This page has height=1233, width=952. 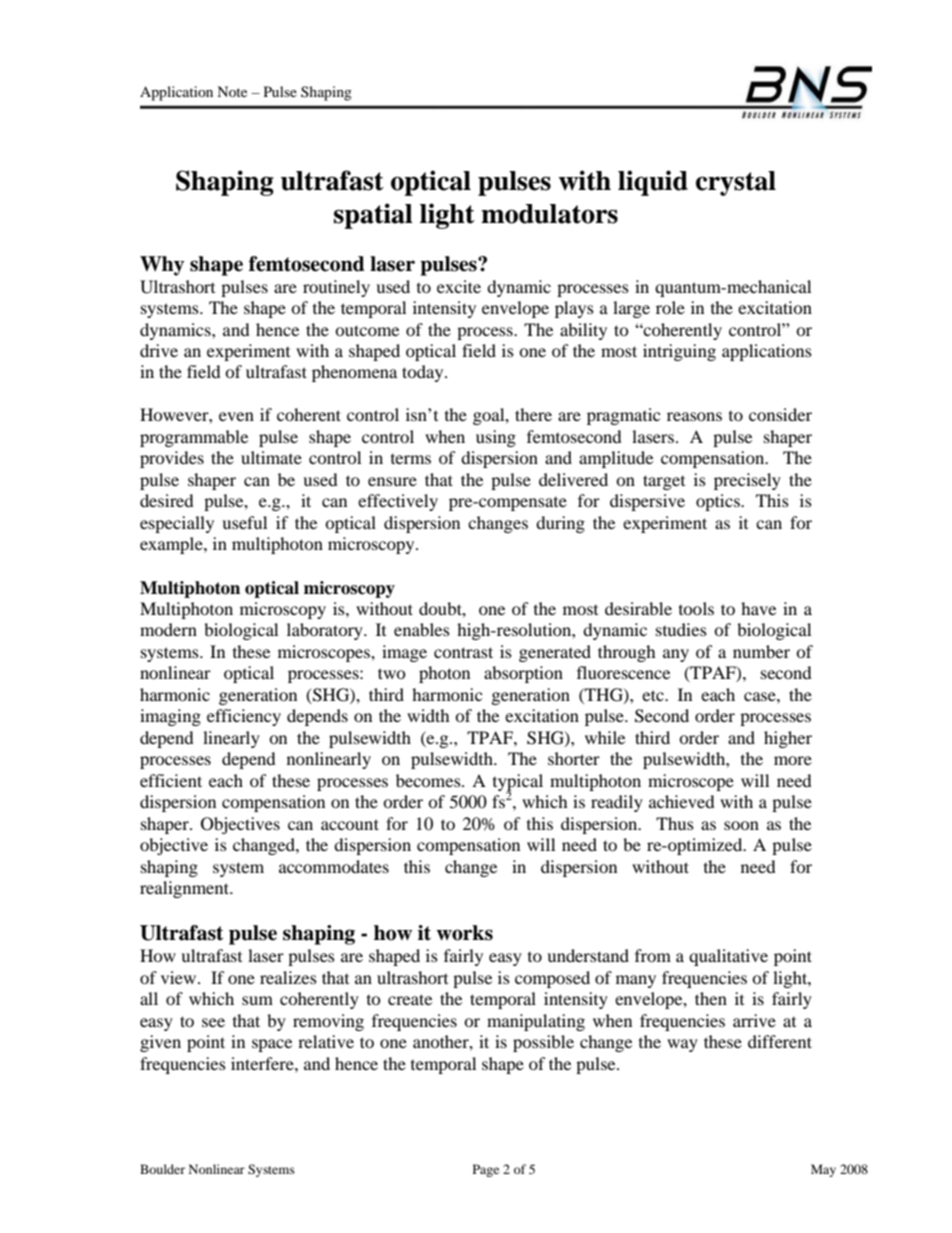 I want to click on liquid, so click(x=653, y=183).
